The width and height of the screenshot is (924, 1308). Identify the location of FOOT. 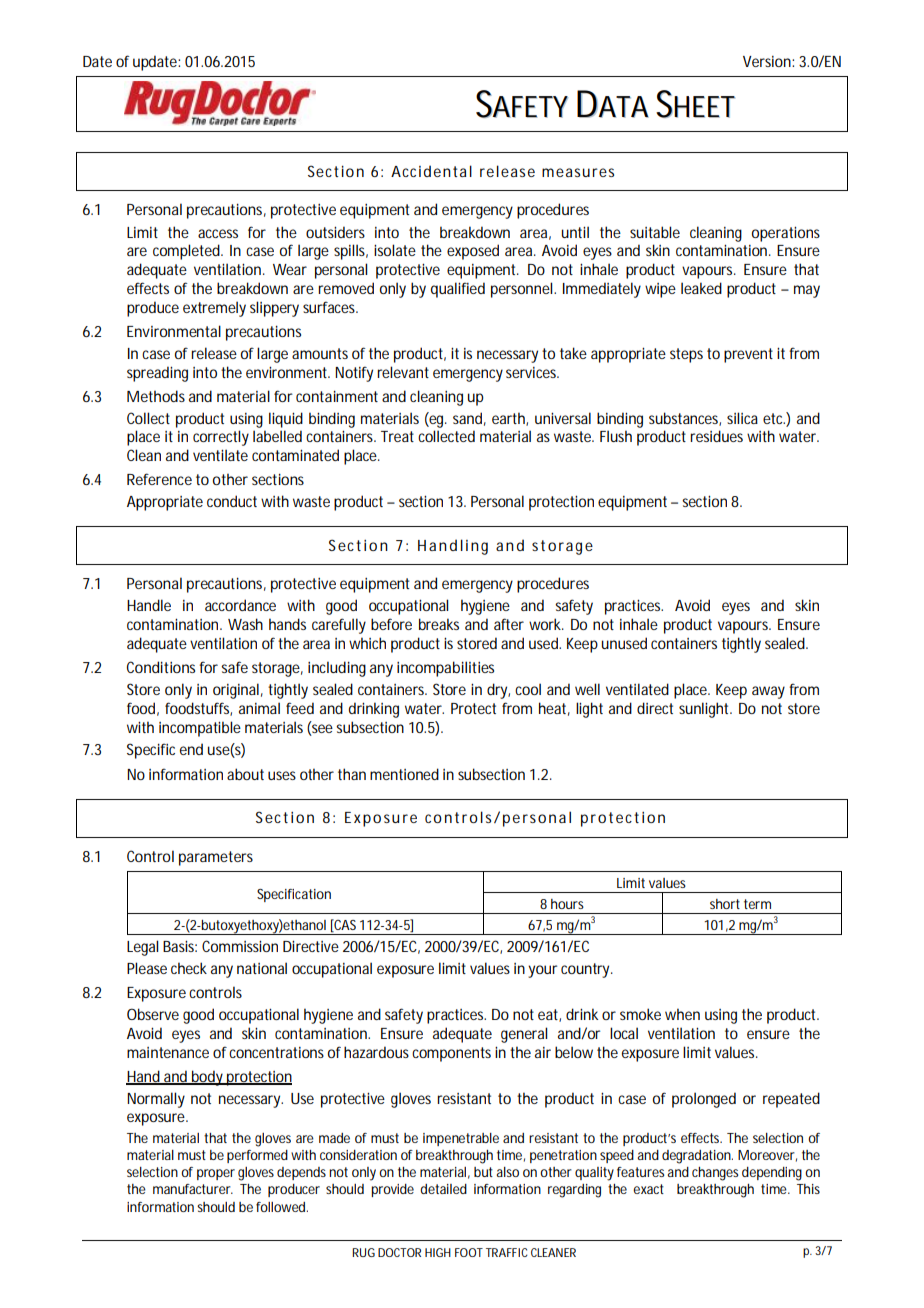
(469, 1252).
